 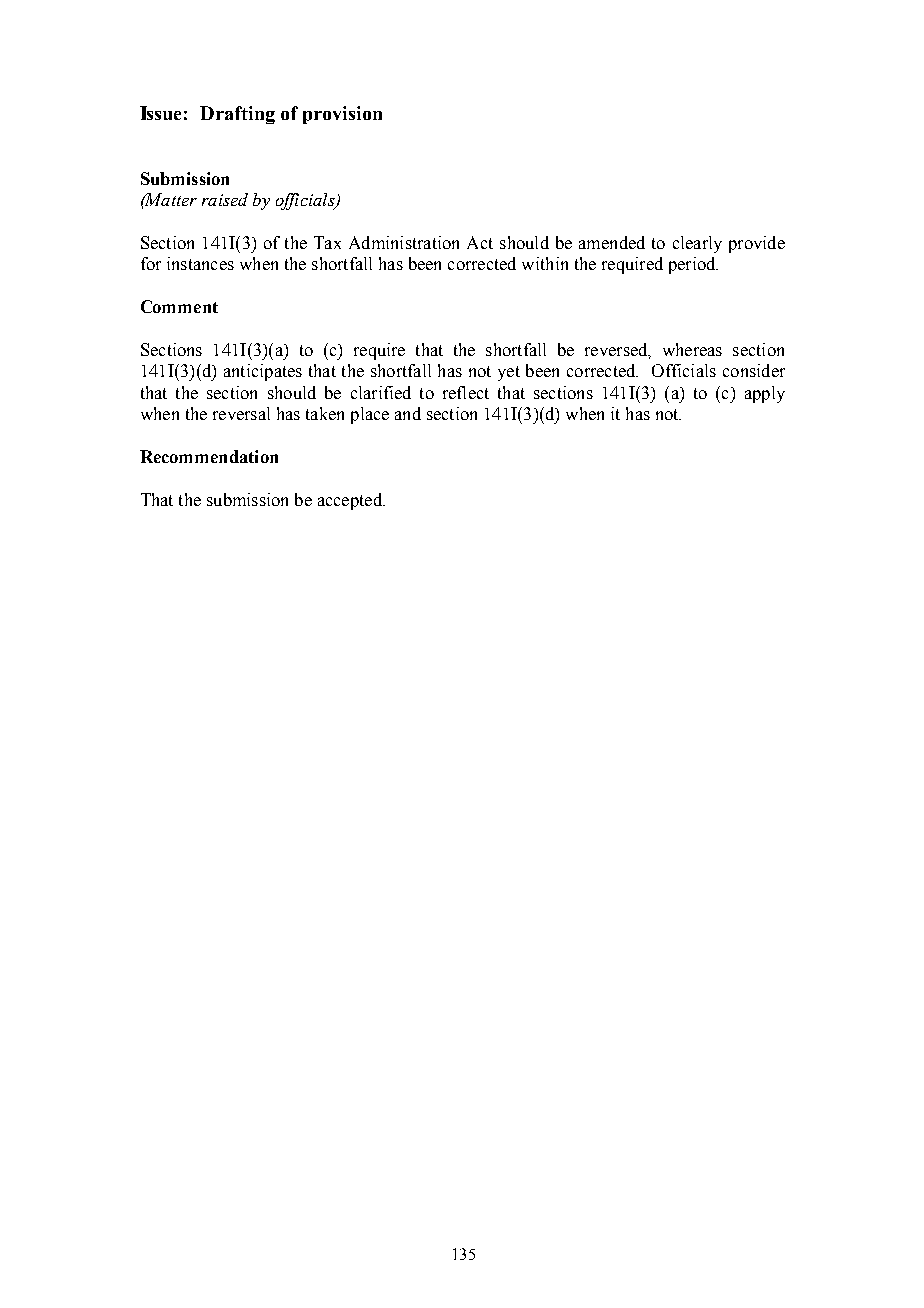 What do you see at coordinates (237, 115) in the document?
I see `Drafting` at bounding box center [237, 115].
